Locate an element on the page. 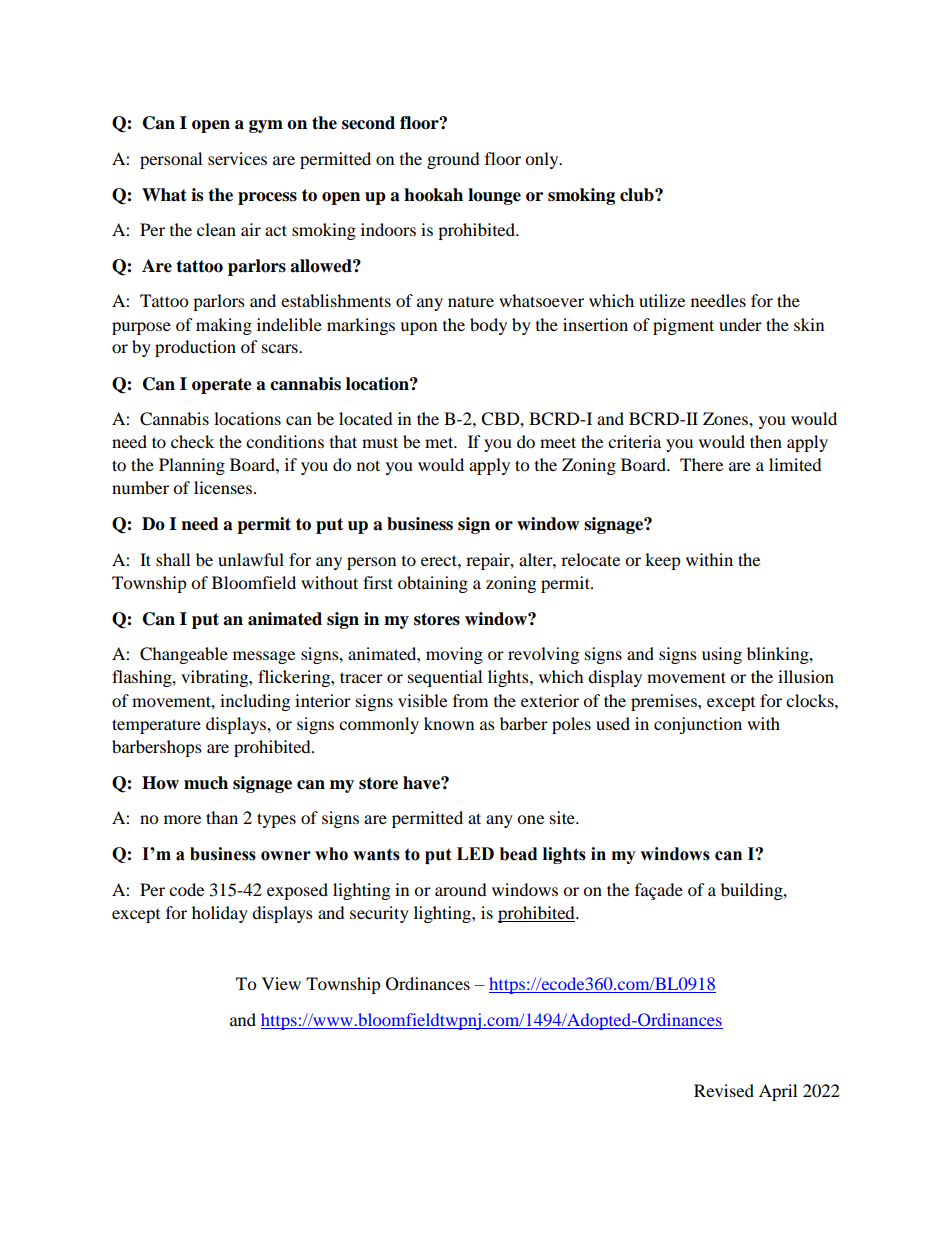  obtaining is located at coordinates (433, 584).
